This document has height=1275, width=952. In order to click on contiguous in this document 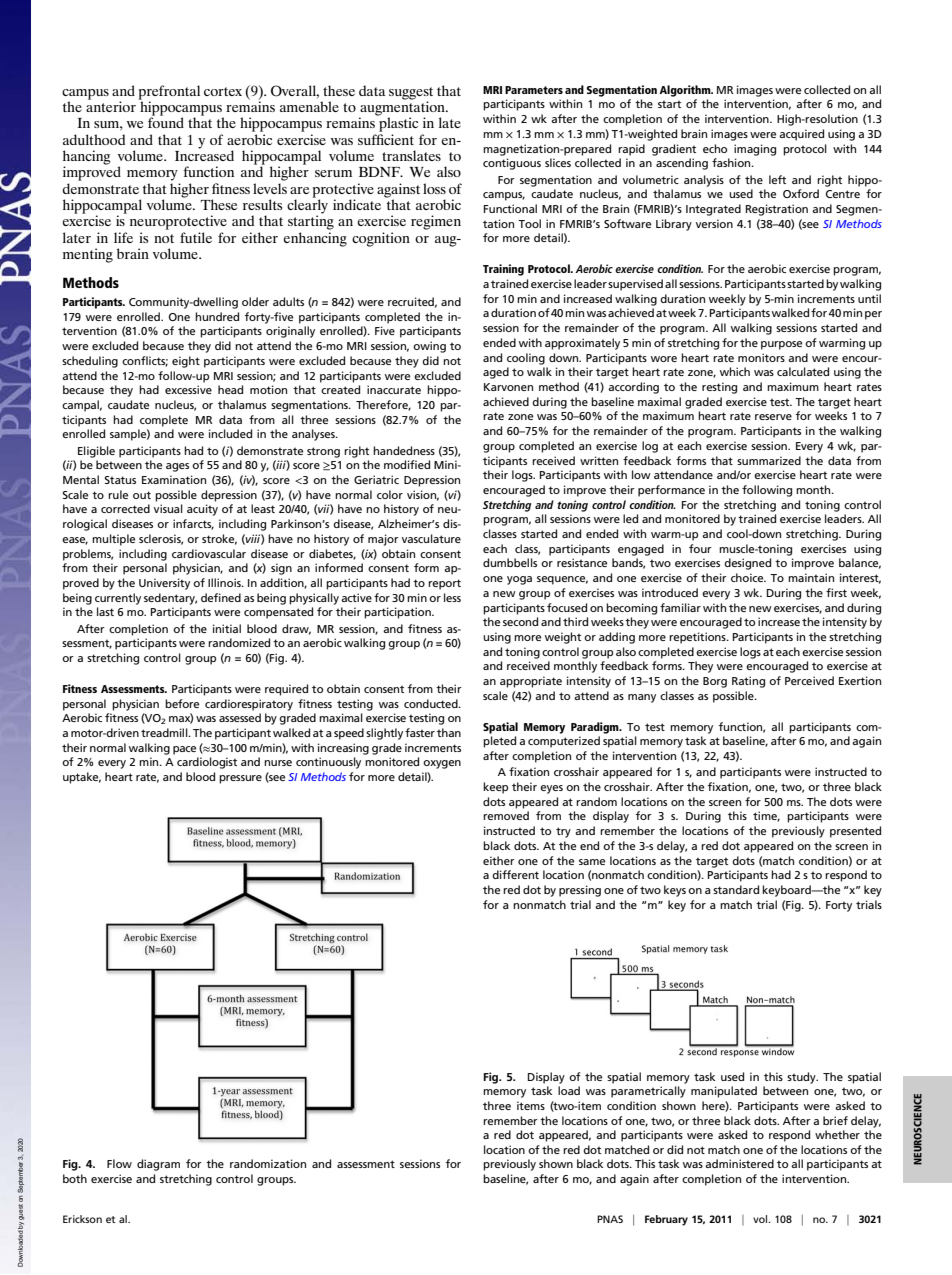, I will do `click(512, 164)`.
